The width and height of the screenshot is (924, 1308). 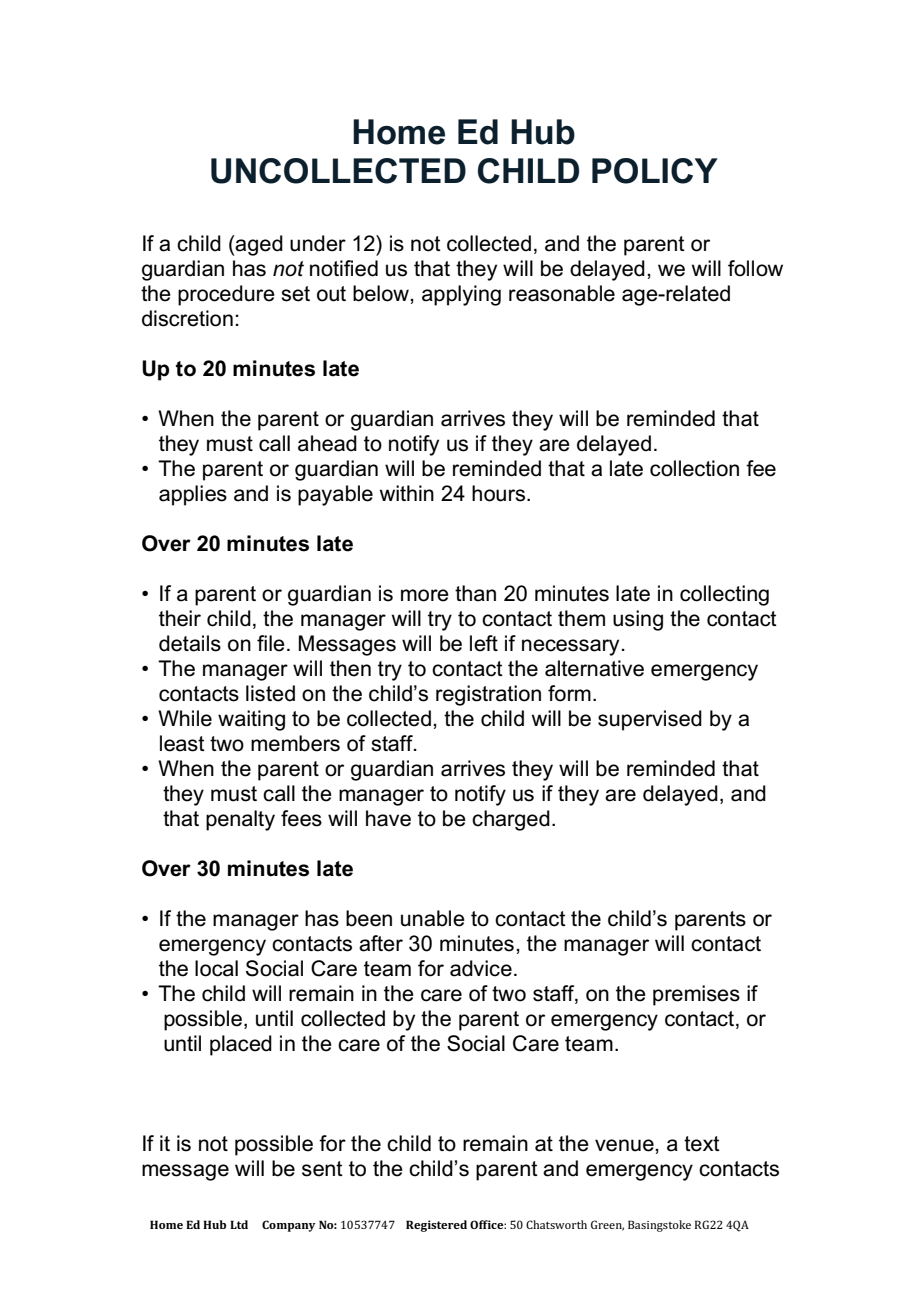 What do you see at coordinates (461, 295) in the screenshot?
I see `applying` at bounding box center [461, 295].
